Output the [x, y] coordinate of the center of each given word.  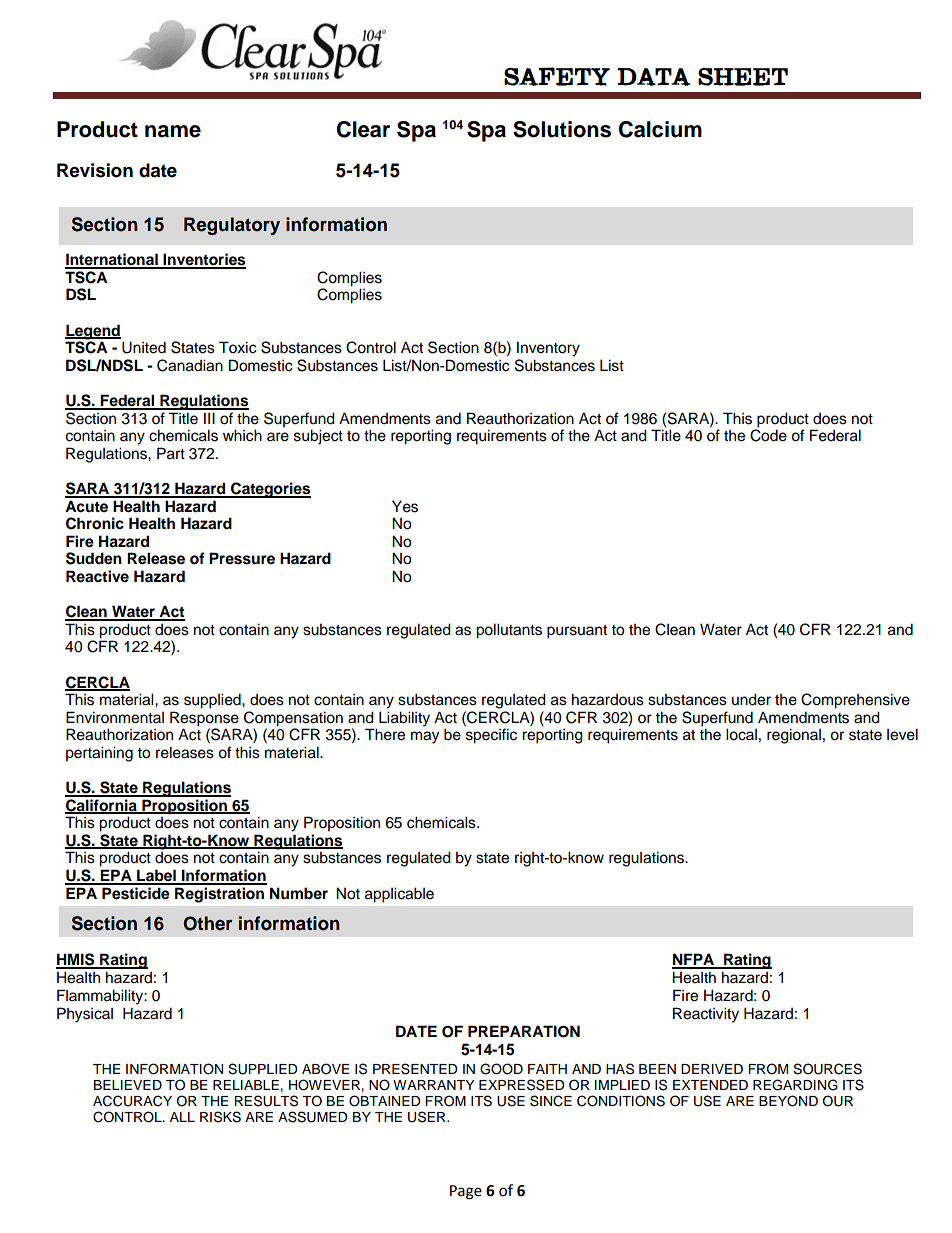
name [173, 131]
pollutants [509, 631]
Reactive [97, 576]
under [751, 699]
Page [466, 1192]
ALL [182, 1117]
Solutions [562, 129]
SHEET [743, 77]
